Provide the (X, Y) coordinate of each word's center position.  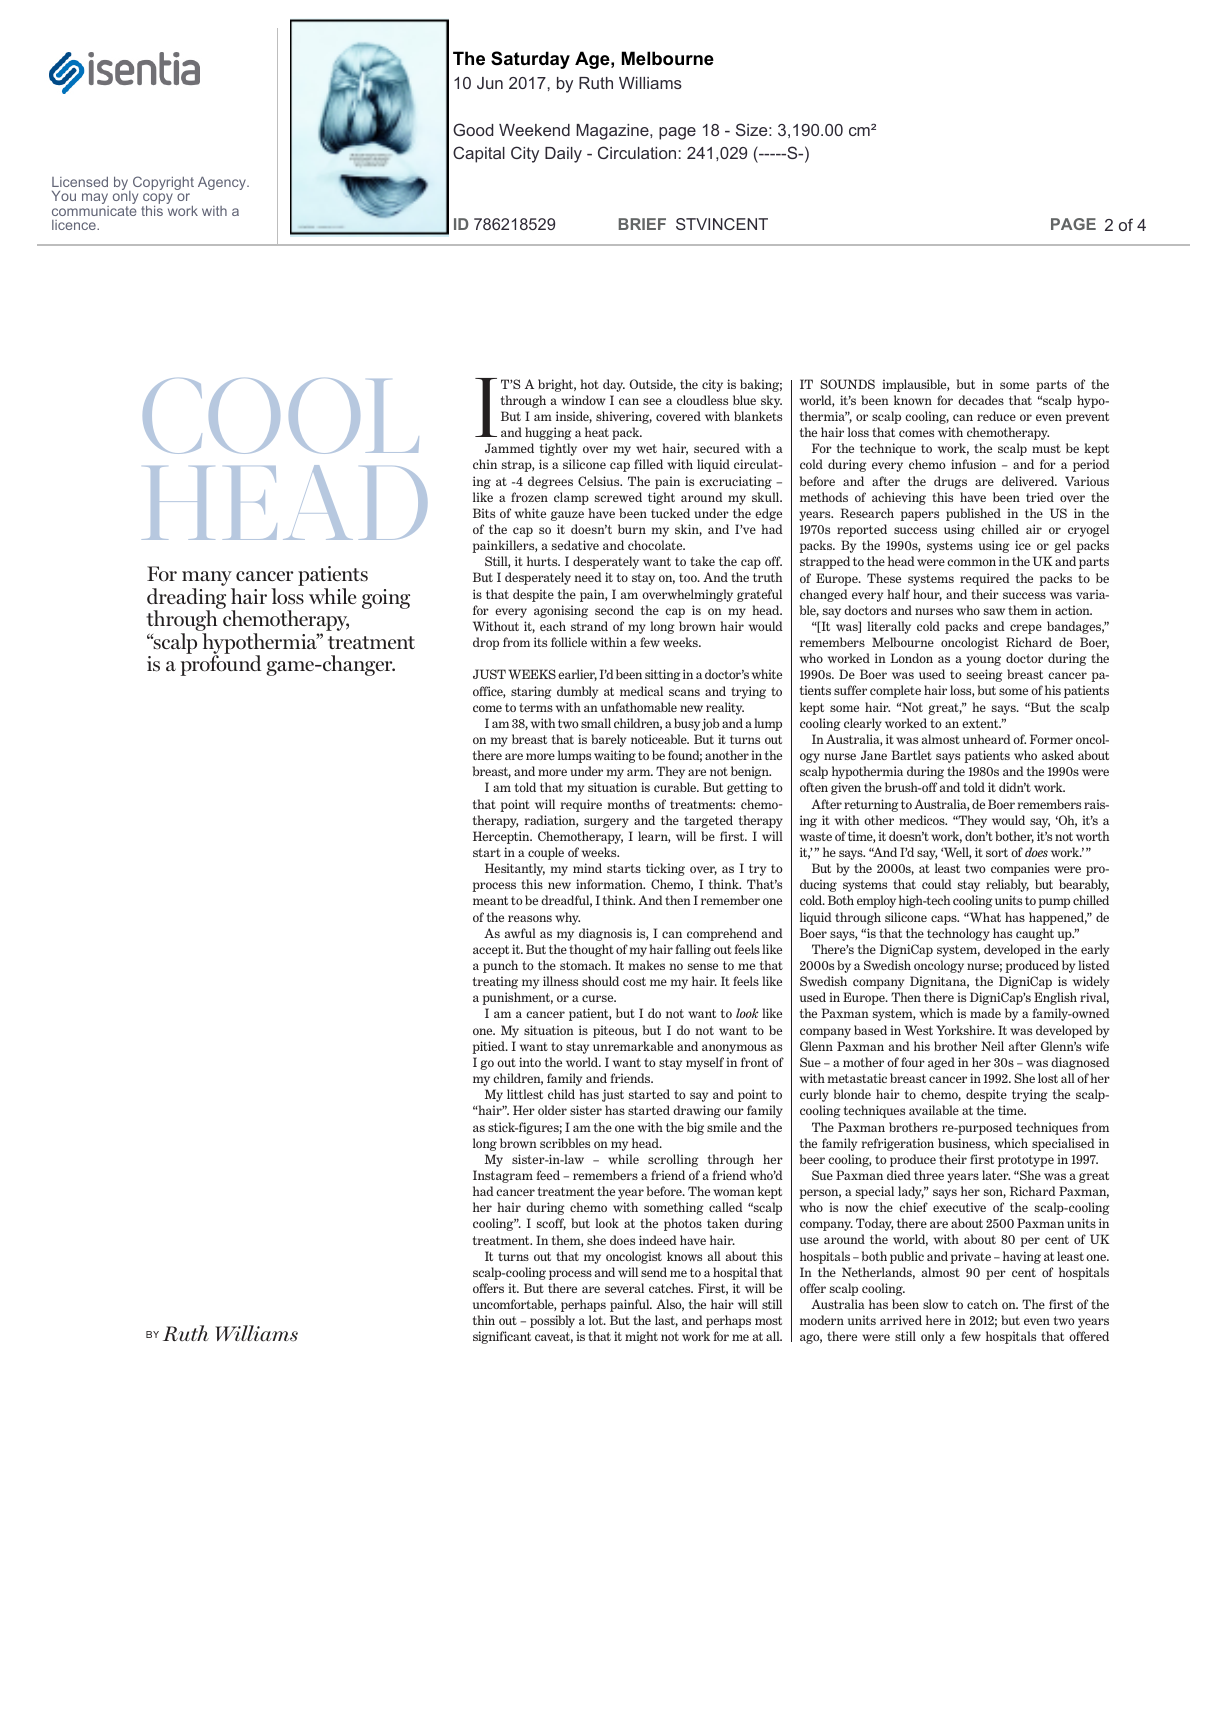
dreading (186, 600)
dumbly (577, 692)
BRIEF (642, 224)
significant (502, 1337)
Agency (223, 183)
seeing (985, 675)
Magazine (613, 132)
